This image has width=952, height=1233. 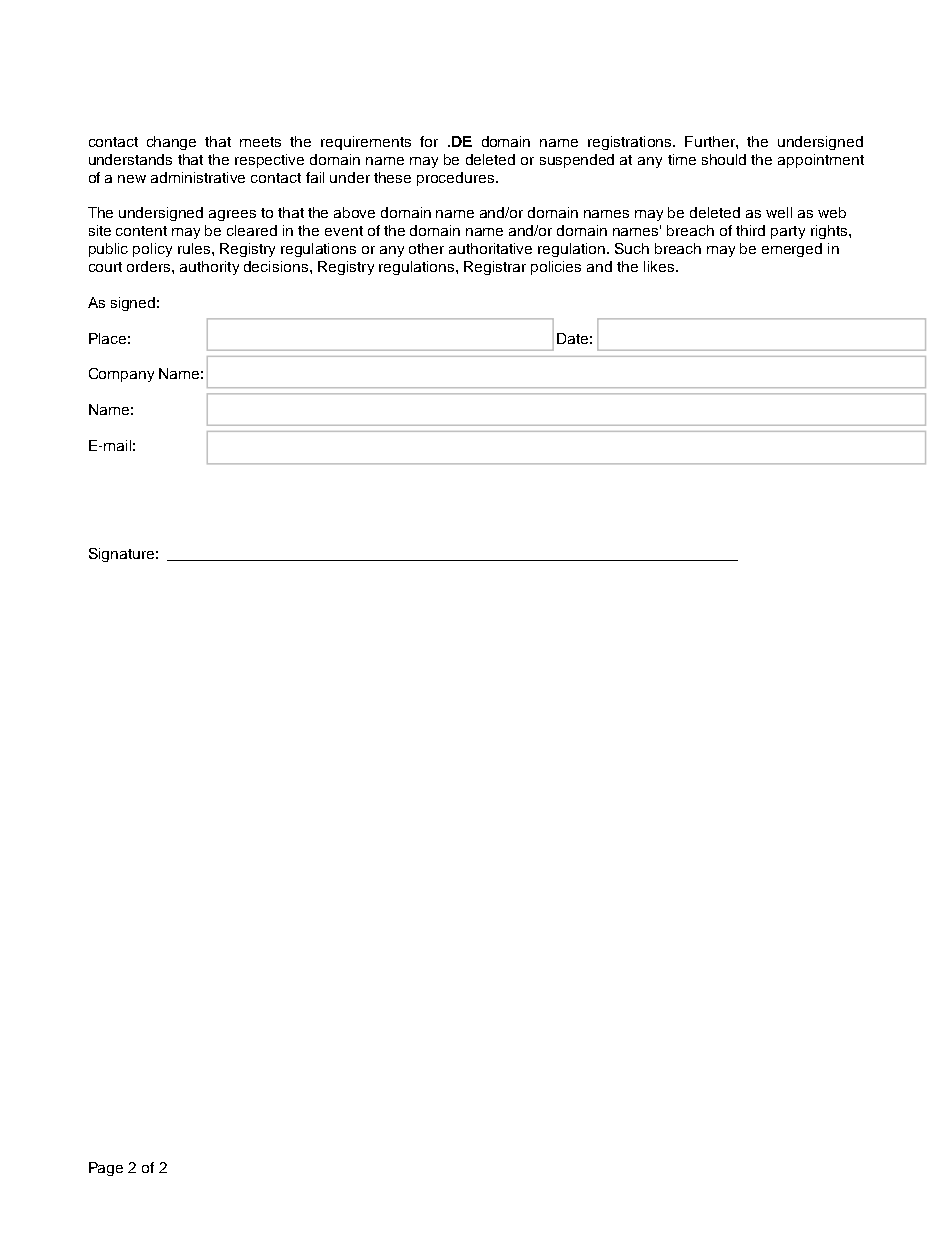 I want to click on Company, so click(x=121, y=375).
